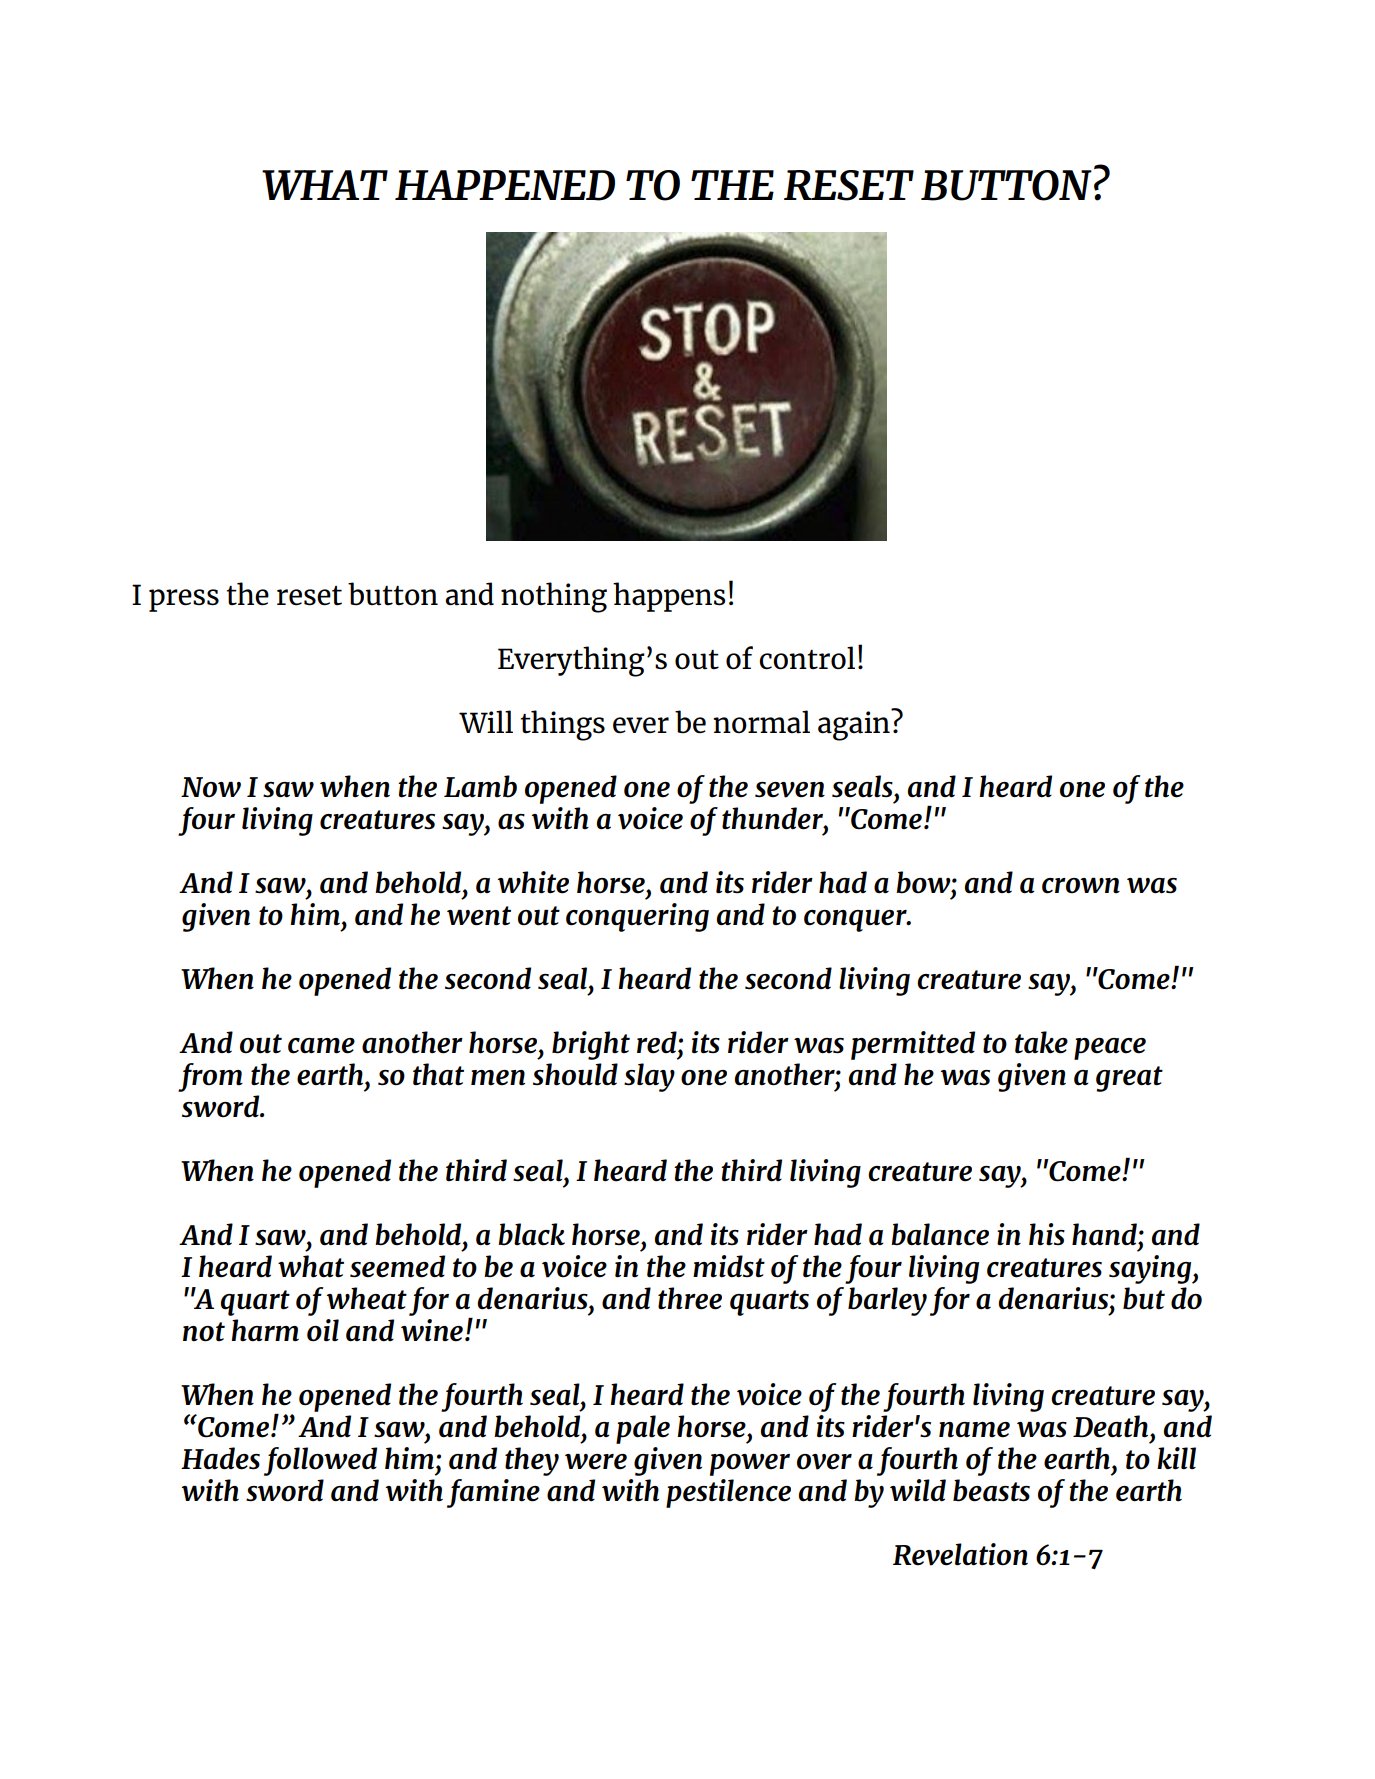 The height and width of the document is (1779, 1375). What do you see at coordinates (211, 787) in the document?
I see `Now` at bounding box center [211, 787].
